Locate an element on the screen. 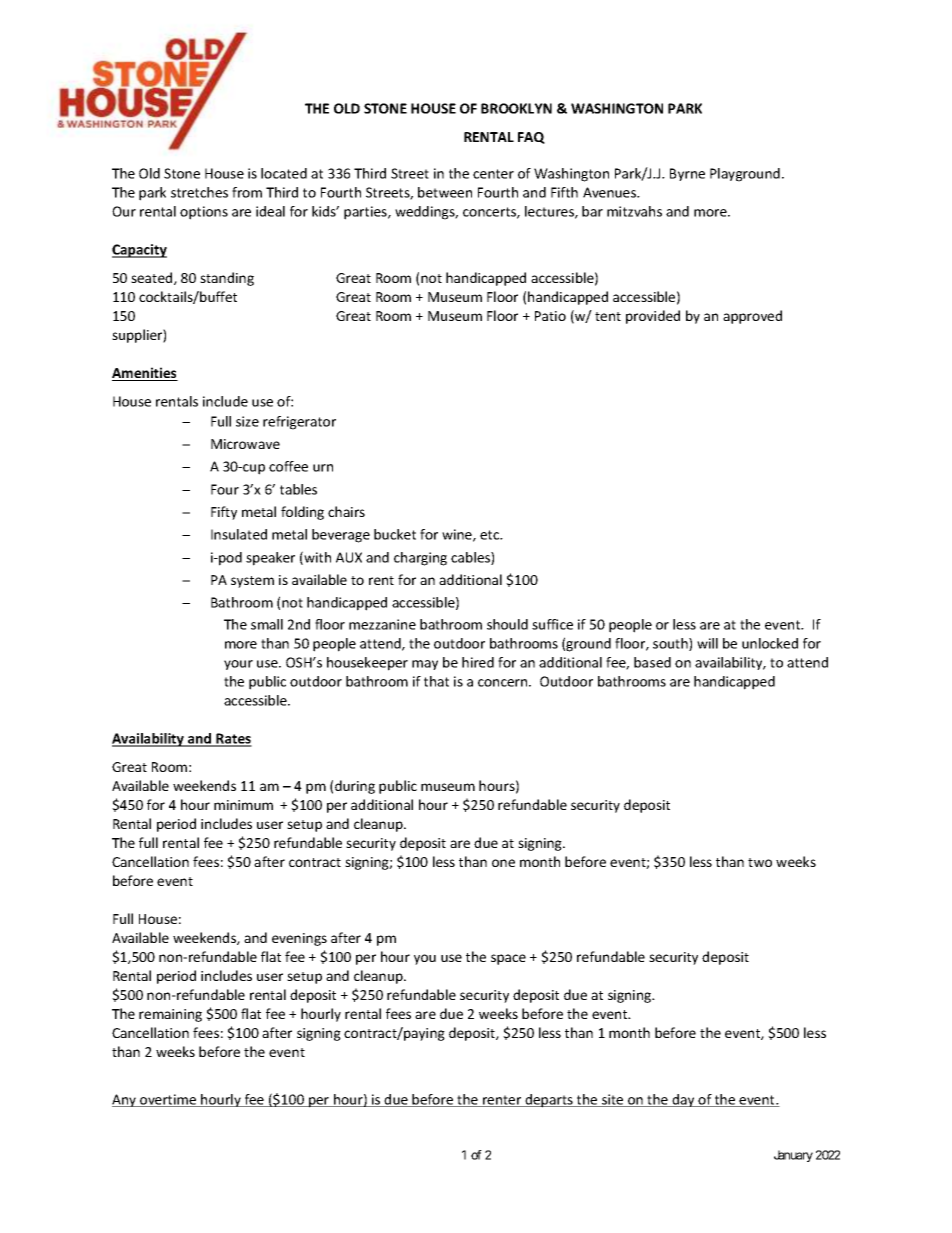 The width and height of the screenshot is (952, 1233). that is located at coordinates (436, 681).
